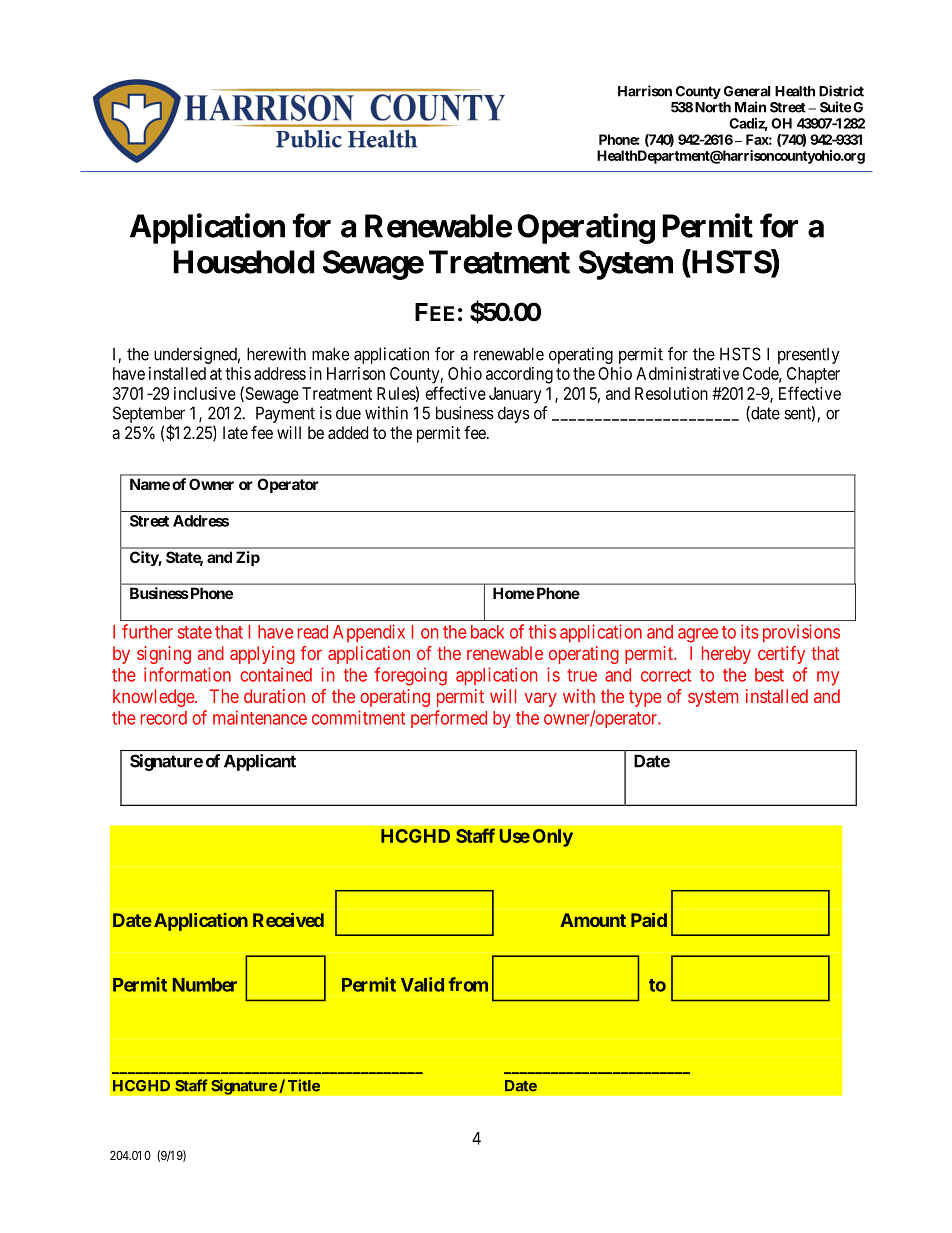 The image size is (952, 1233). Describe the element at coordinates (205, 393) in the document. I see `inclusive` at that location.
